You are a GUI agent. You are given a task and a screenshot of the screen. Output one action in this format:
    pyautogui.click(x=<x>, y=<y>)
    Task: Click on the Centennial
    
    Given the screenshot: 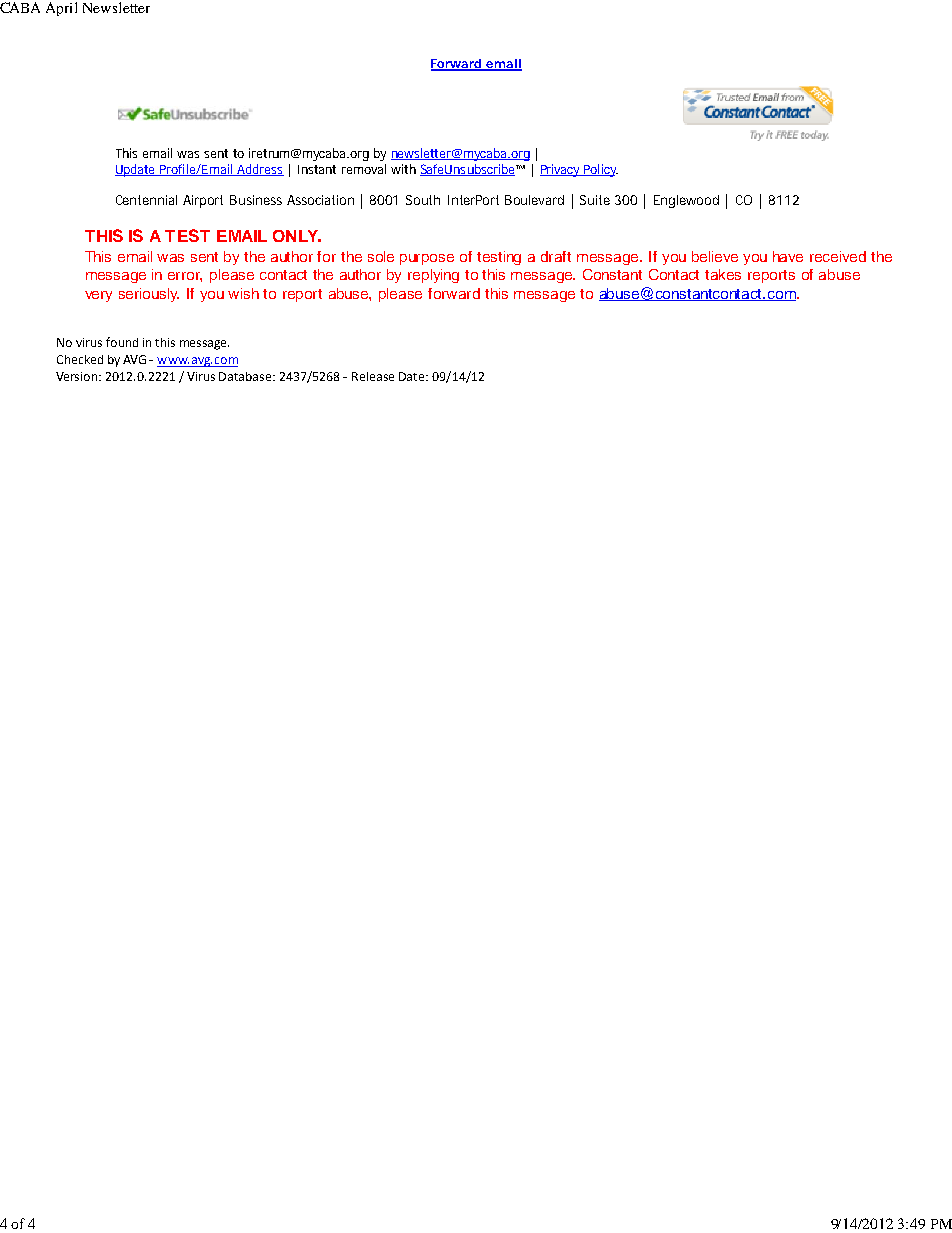 What is the action you would take?
    pyautogui.click(x=146, y=200)
